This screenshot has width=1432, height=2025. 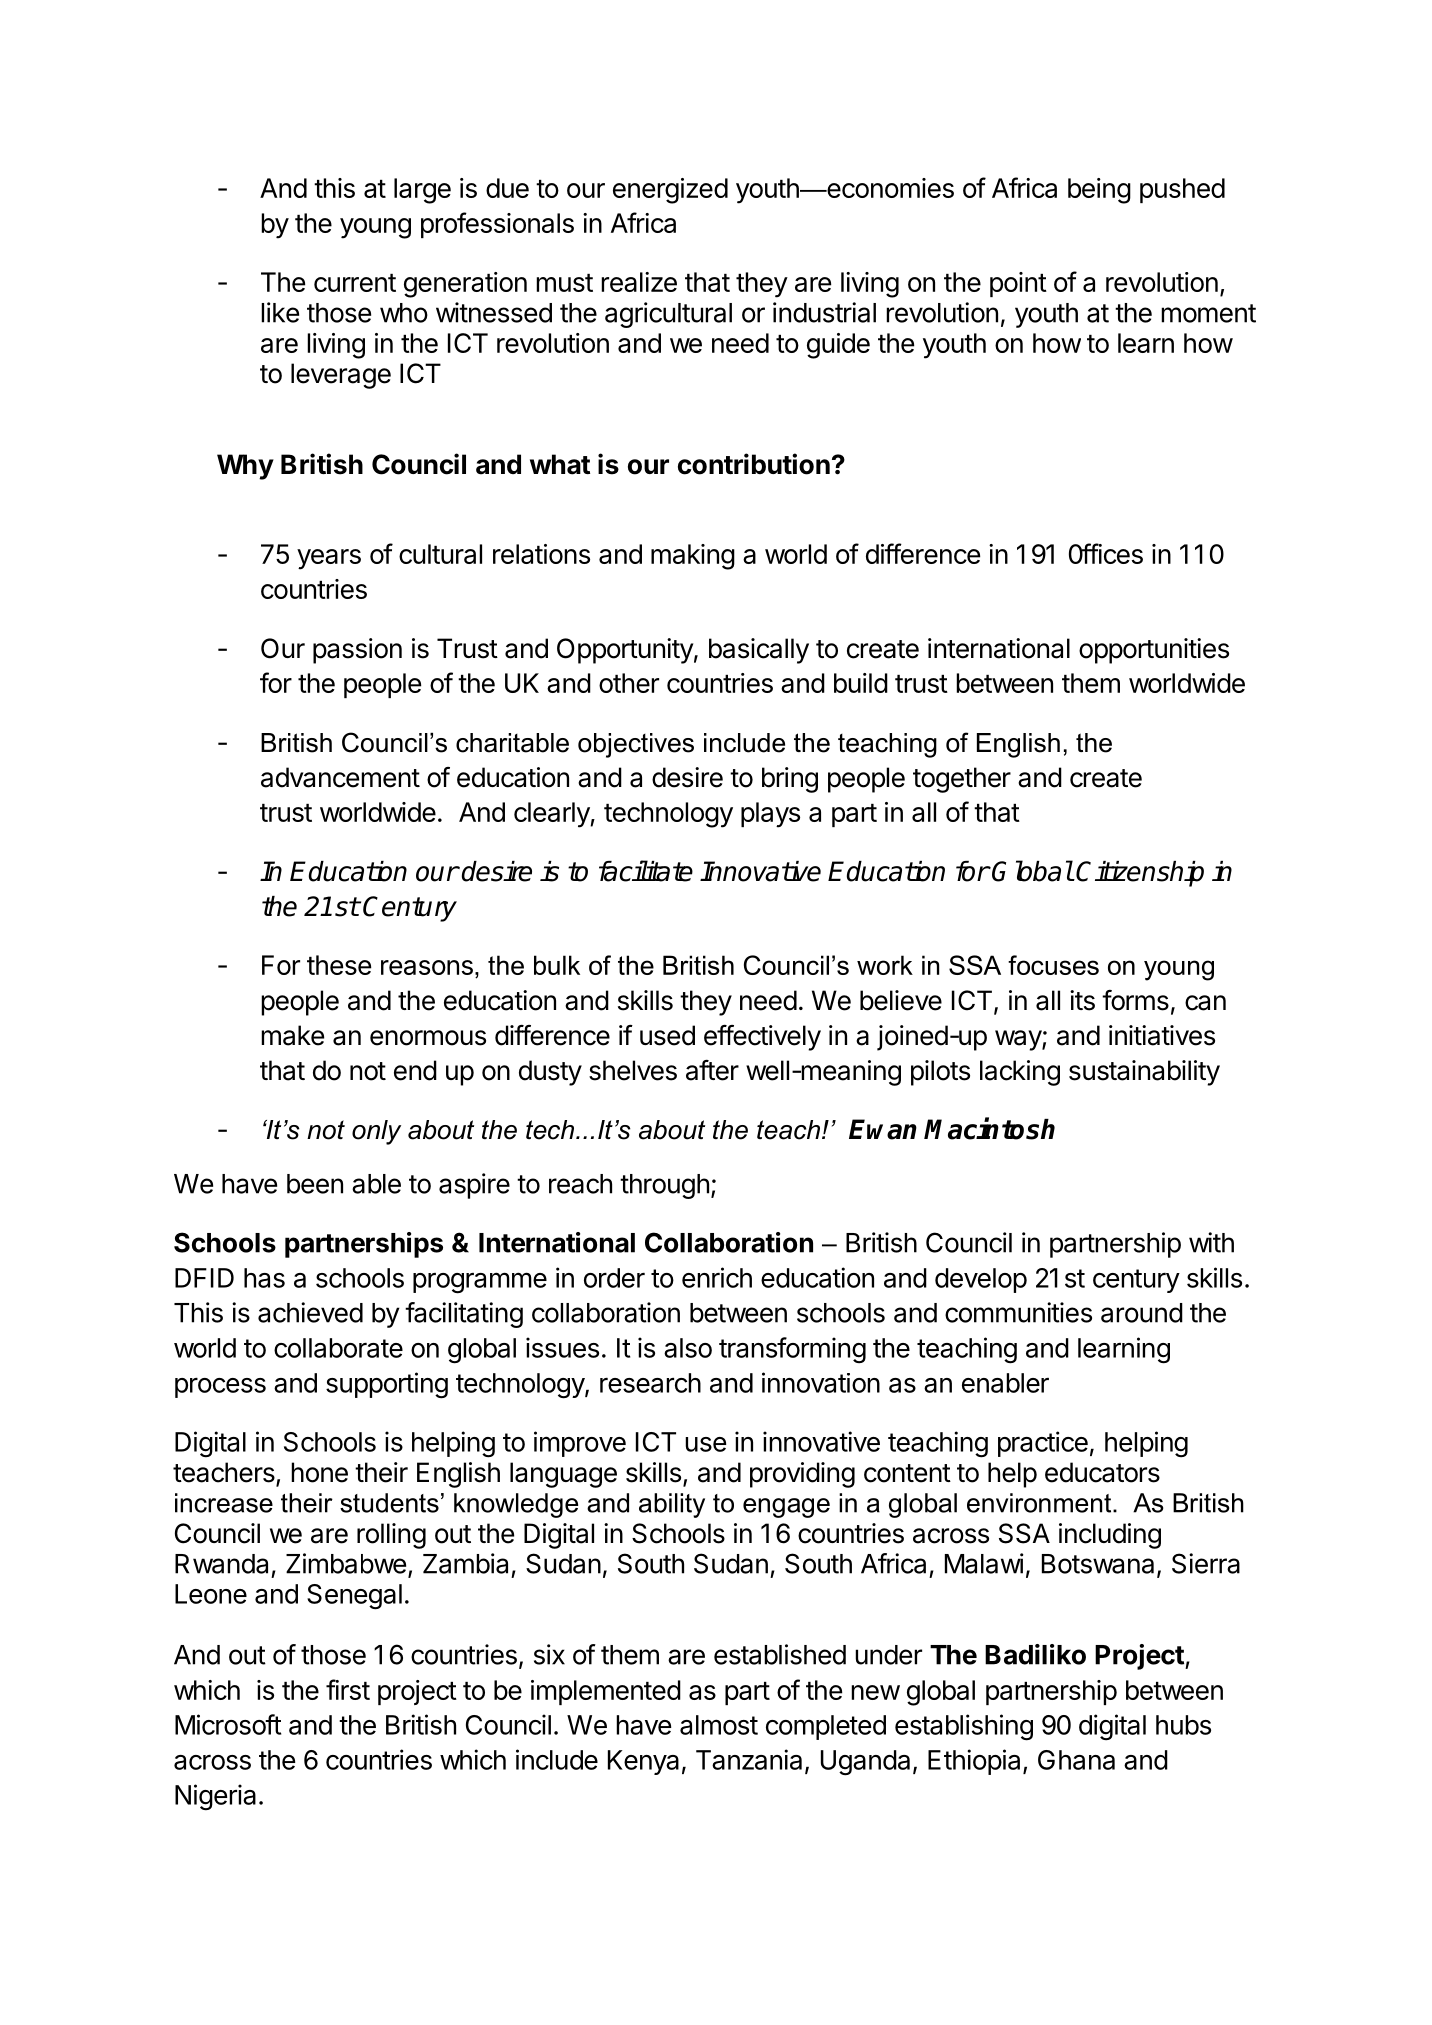 What do you see at coordinates (339, 965) in the screenshot?
I see `these` at bounding box center [339, 965].
